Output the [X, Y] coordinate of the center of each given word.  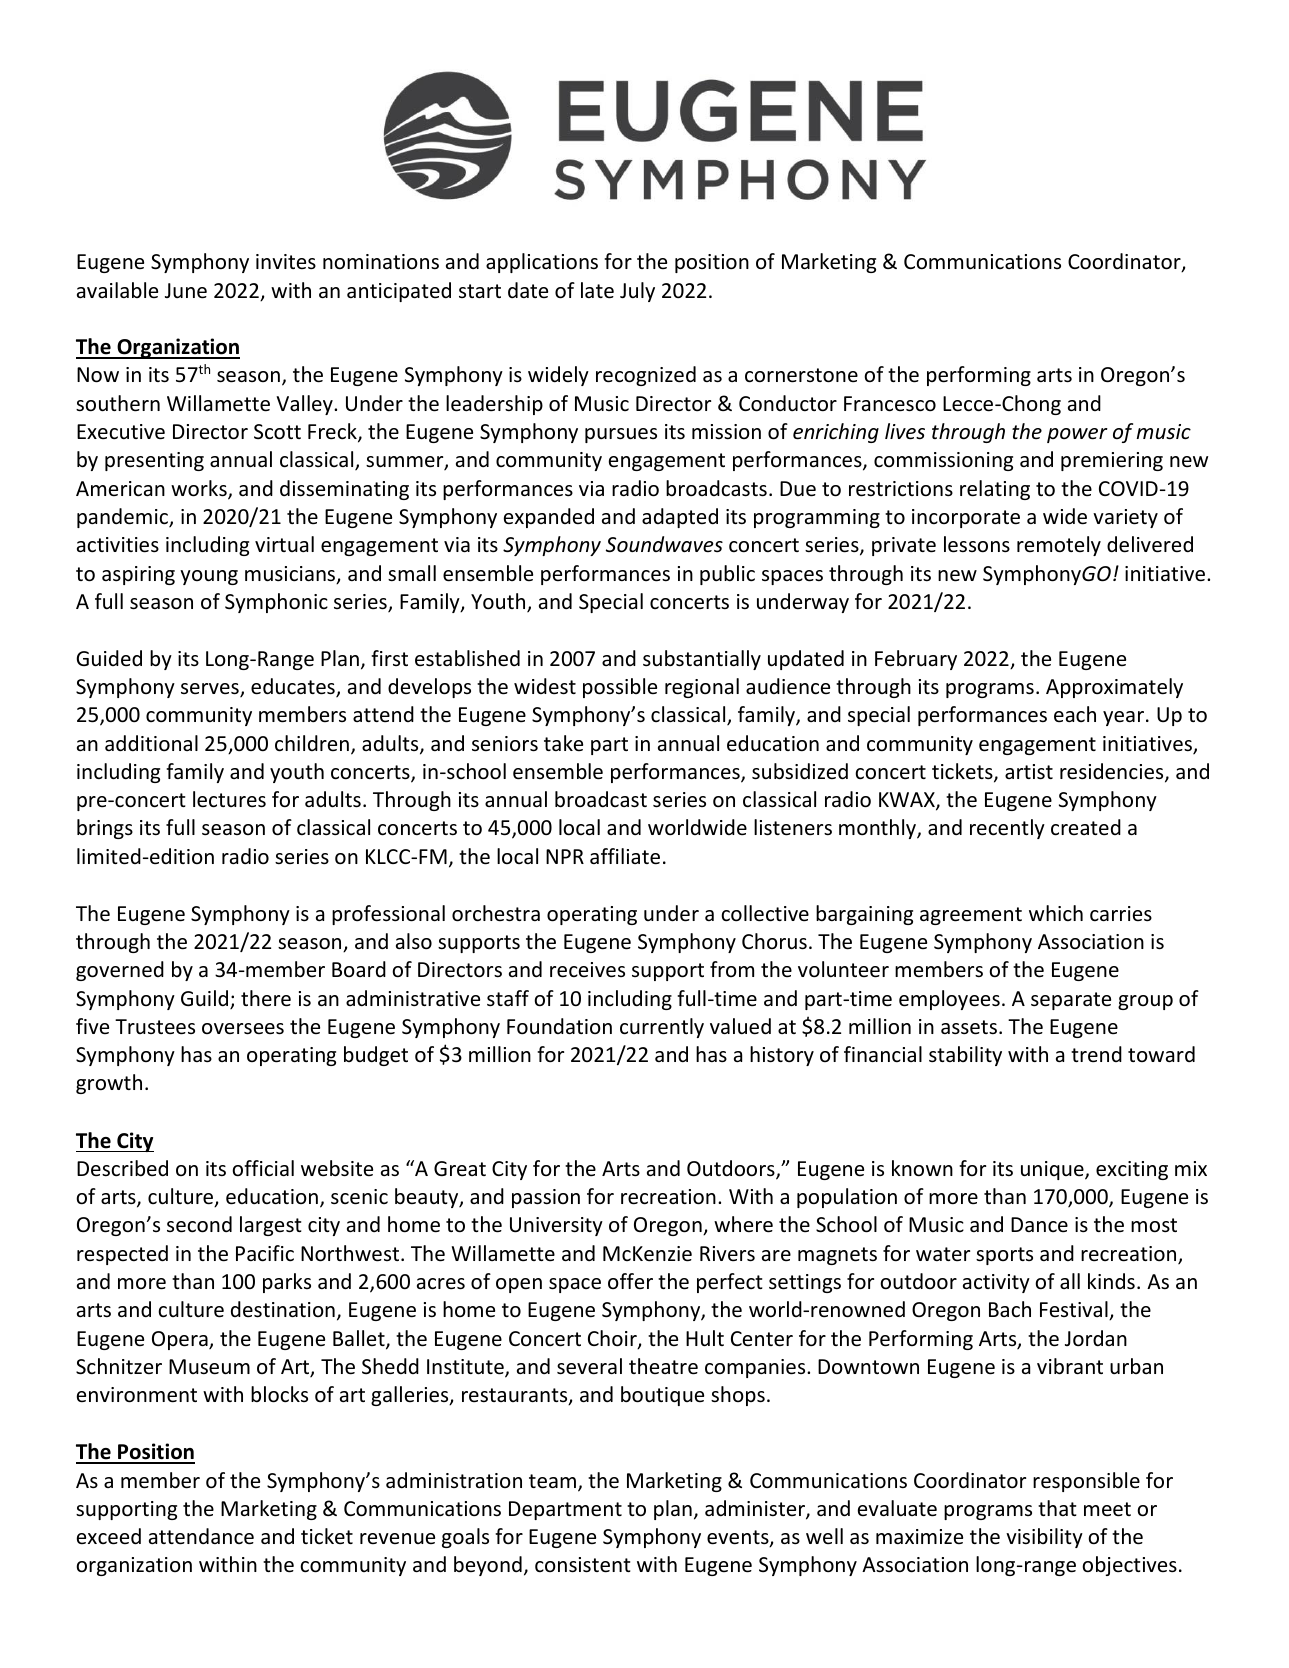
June [186, 291]
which [1056, 913]
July [637, 292]
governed [120, 971]
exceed [109, 1536]
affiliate [625, 856]
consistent [583, 1565]
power [1077, 435]
